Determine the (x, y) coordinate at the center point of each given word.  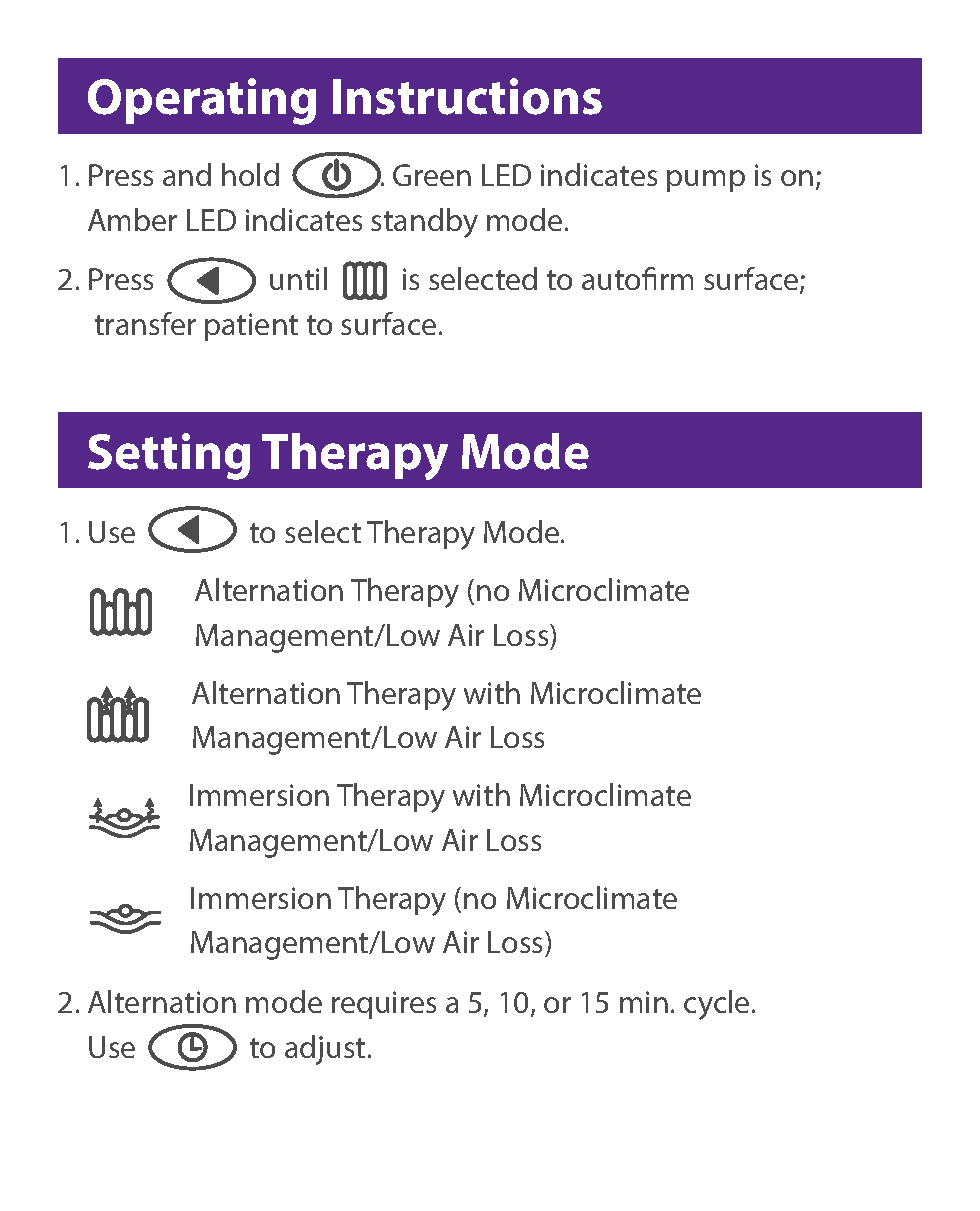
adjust (325, 1050)
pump (706, 181)
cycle (716, 1005)
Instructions (467, 96)
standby (424, 223)
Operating (202, 101)
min (644, 1002)
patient (251, 327)
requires (384, 1005)
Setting (169, 456)
